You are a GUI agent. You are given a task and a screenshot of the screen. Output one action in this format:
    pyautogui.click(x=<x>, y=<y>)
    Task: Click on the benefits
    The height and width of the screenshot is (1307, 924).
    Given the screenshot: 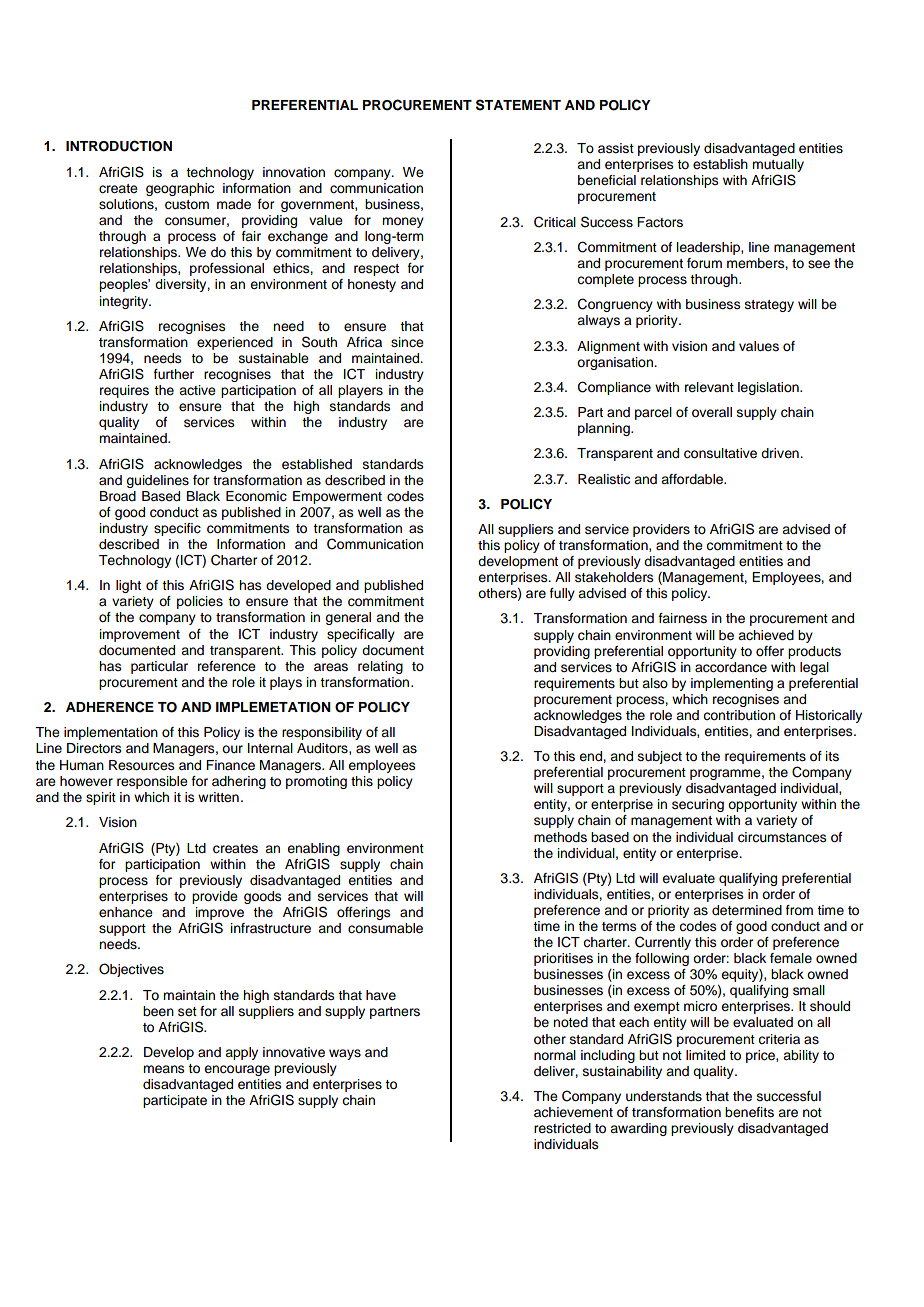 What is the action you would take?
    pyautogui.click(x=749, y=1112)
